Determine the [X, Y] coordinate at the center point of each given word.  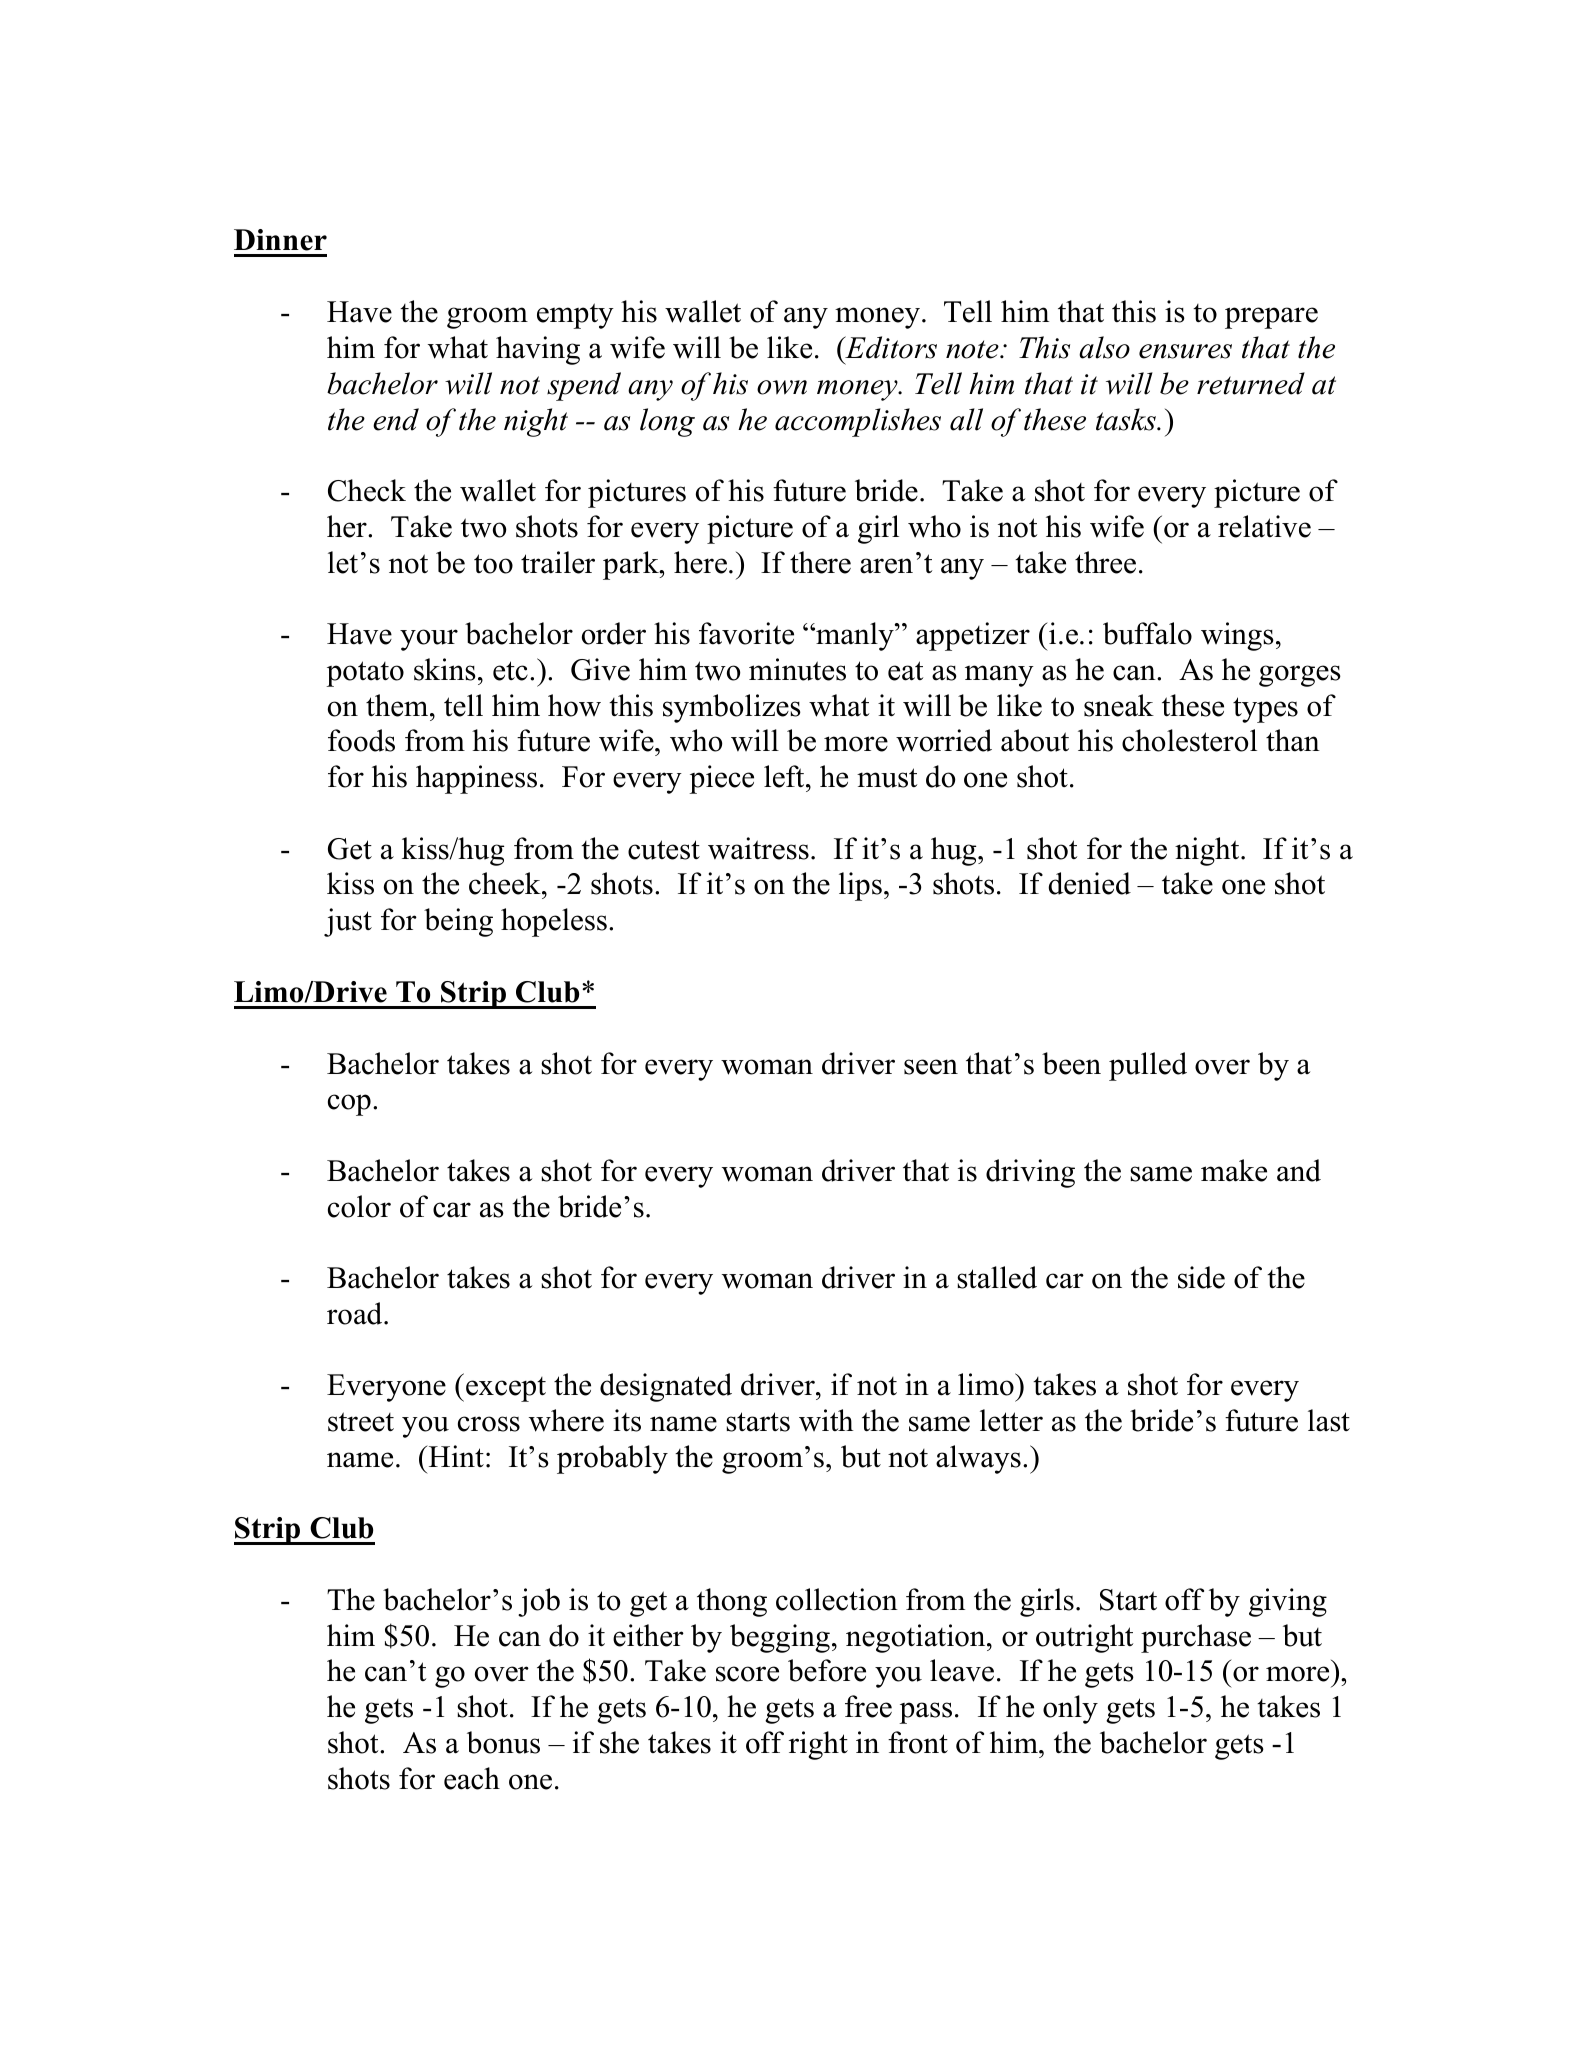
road [356, 1313]
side [1201, 1277]
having [538, 350]
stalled [997, 1277]
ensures [1185, 351]
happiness [476, 779]
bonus [503, 1742]
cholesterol [1189, 740]
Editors [890, 347]
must [887, 778]
